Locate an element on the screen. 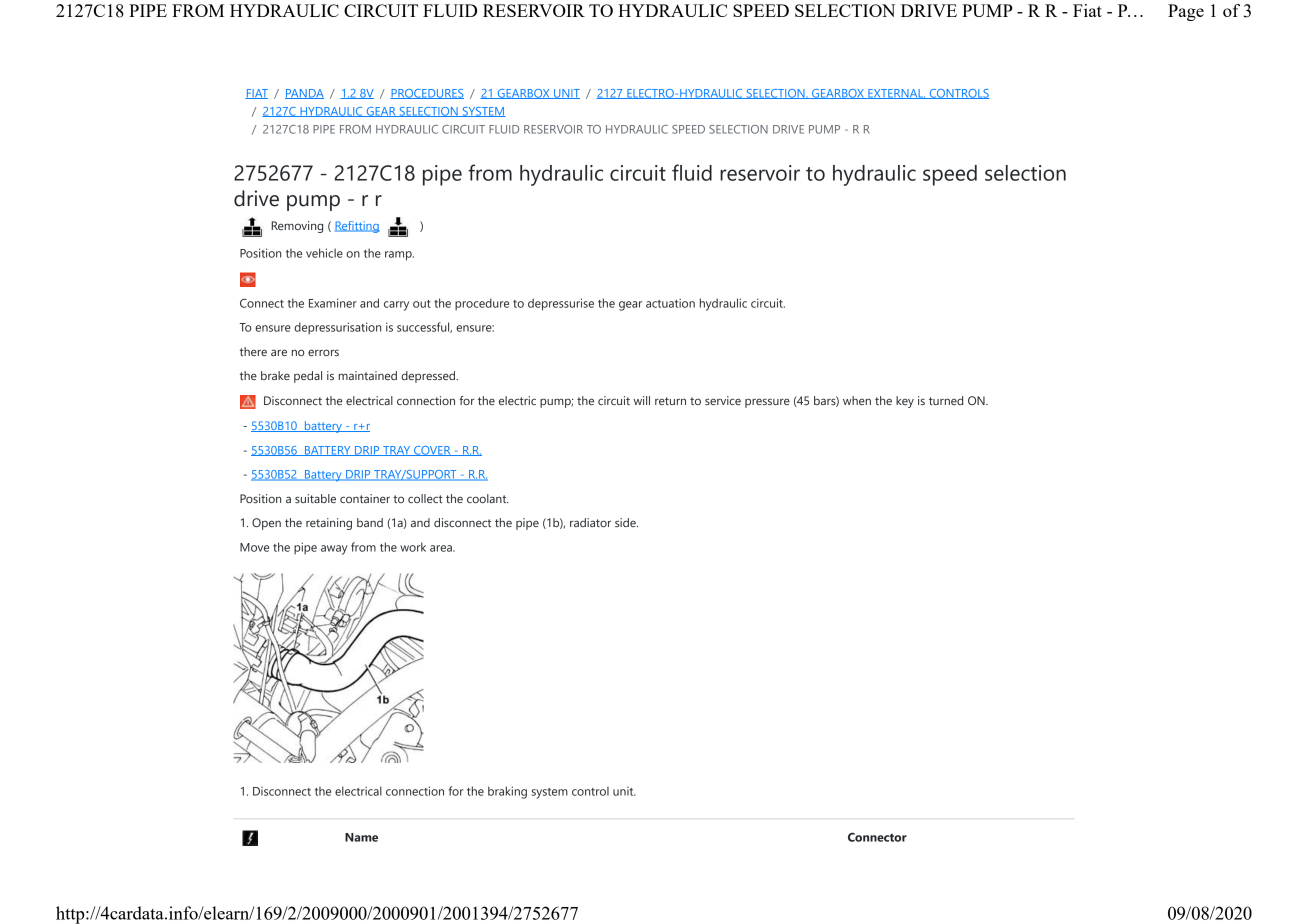 The image size is (1308, 924). away is located at coordinates (334, 550).
